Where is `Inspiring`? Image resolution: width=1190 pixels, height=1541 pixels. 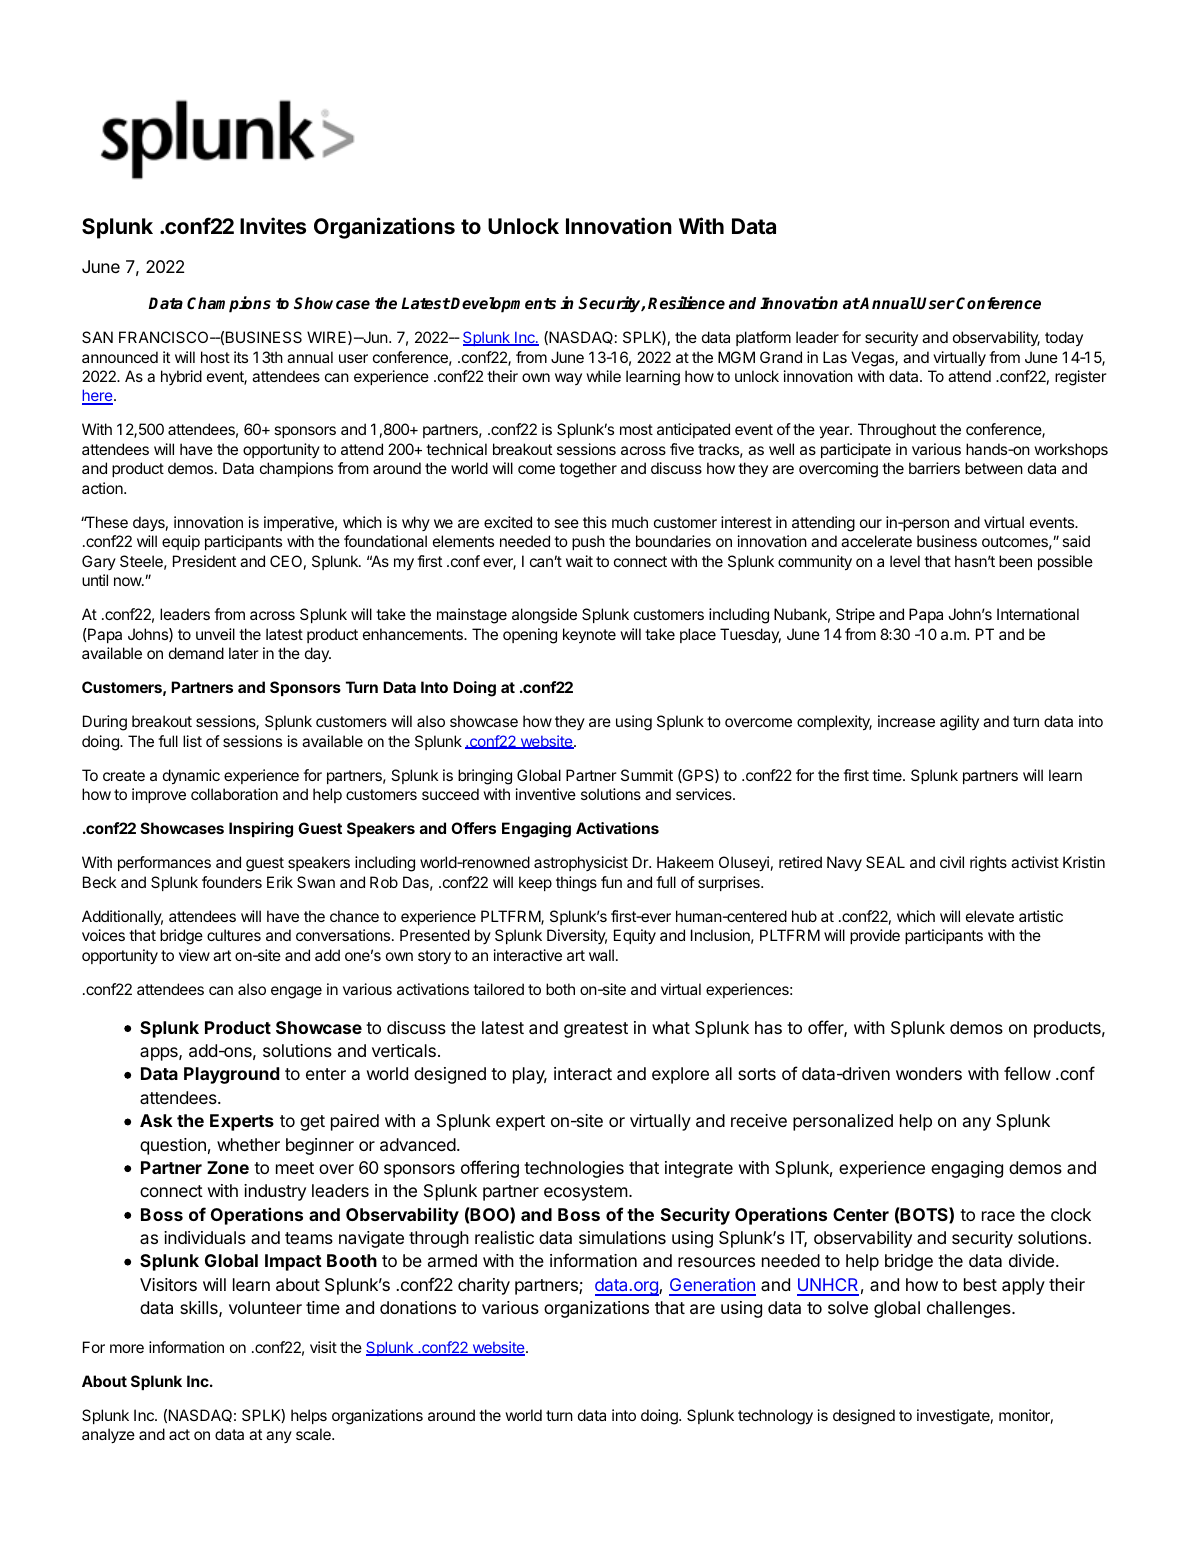 Inspiring is located at coordinates (261, 830).
